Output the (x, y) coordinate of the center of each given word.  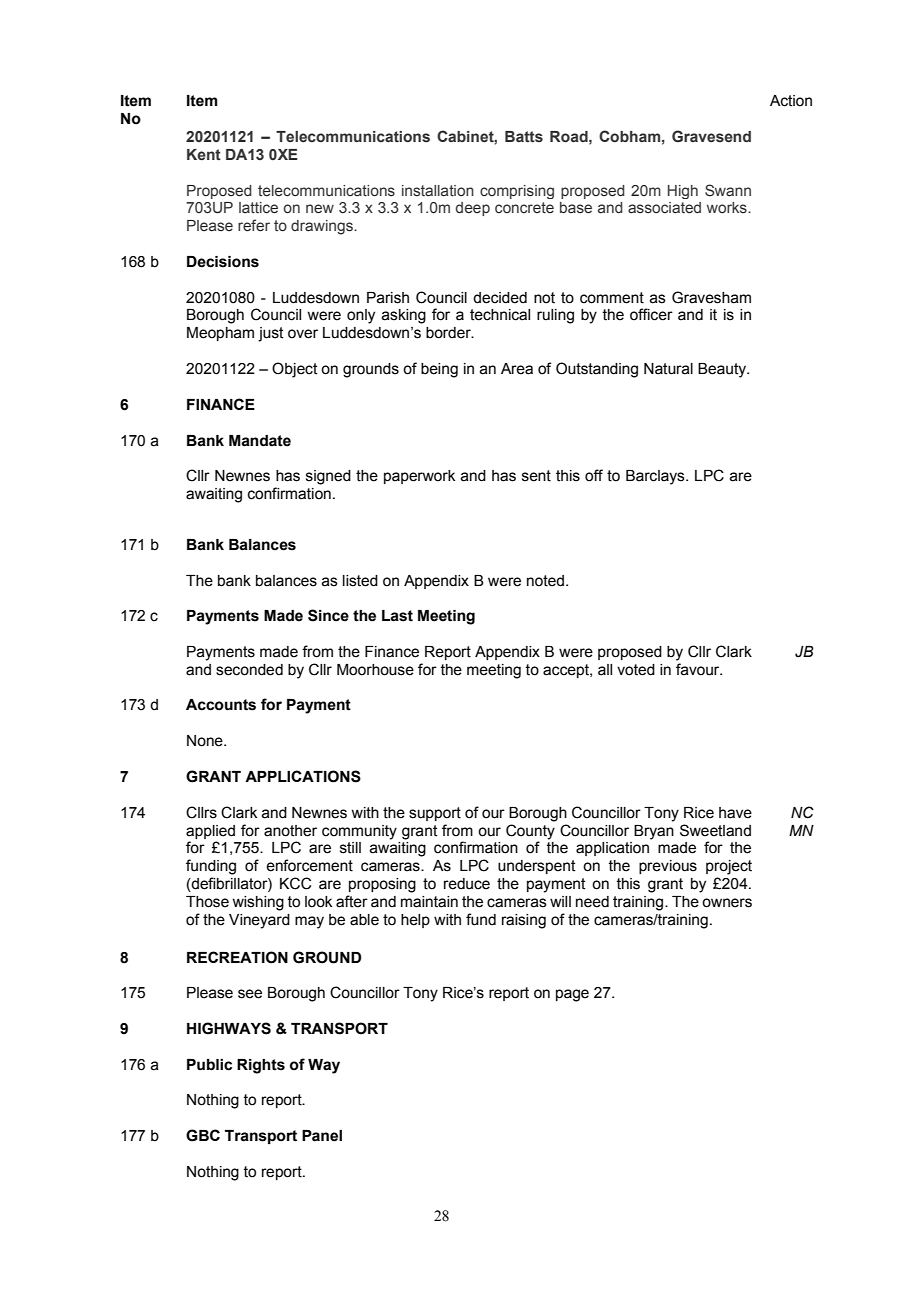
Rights (261, 1066)
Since (328, 615)
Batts (524, 136)
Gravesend (711, 136)
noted (545, 581)
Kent (204, 154)
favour (699, 669)
